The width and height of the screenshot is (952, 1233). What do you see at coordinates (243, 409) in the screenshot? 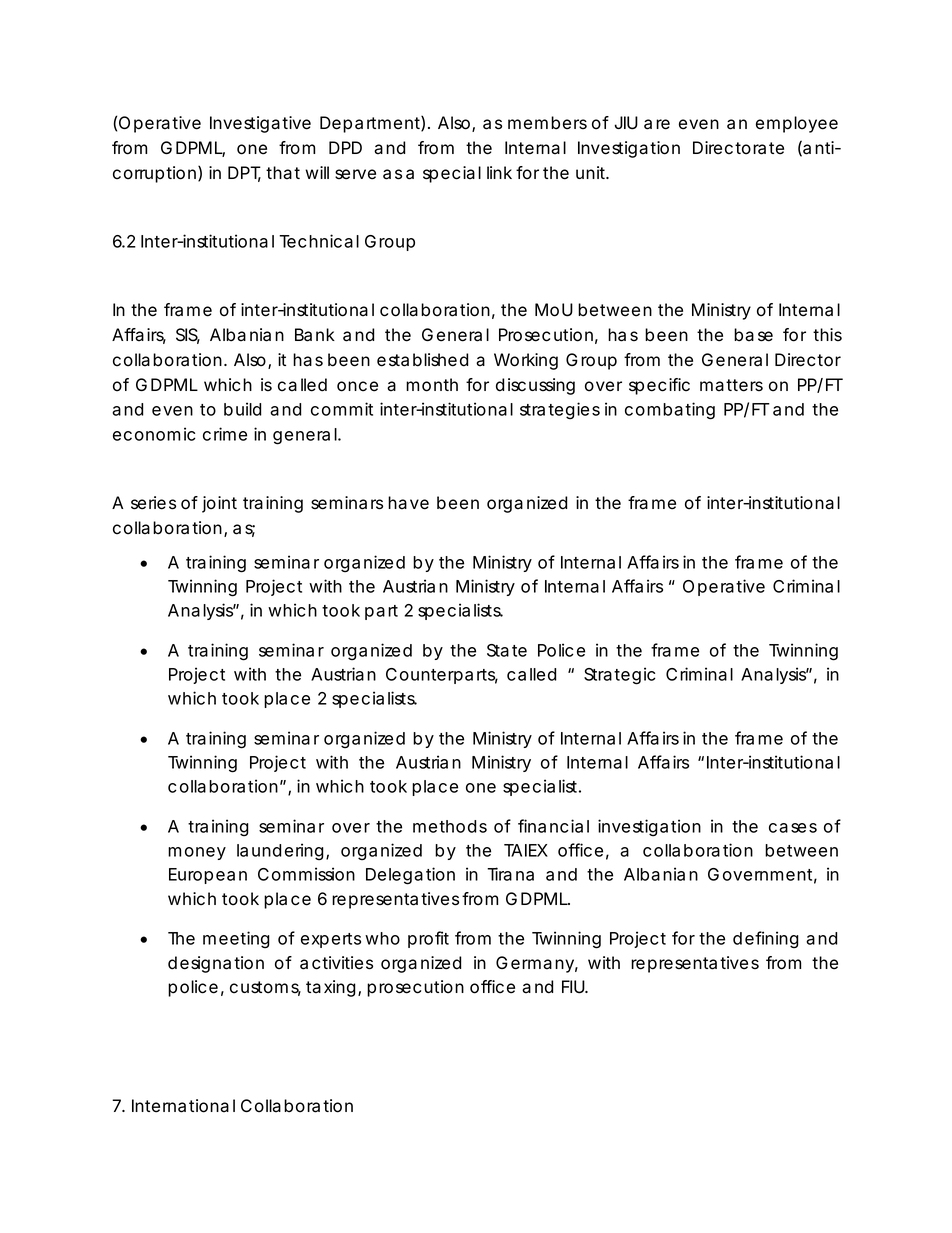
I see `build` at bounding box center [243, 409].
